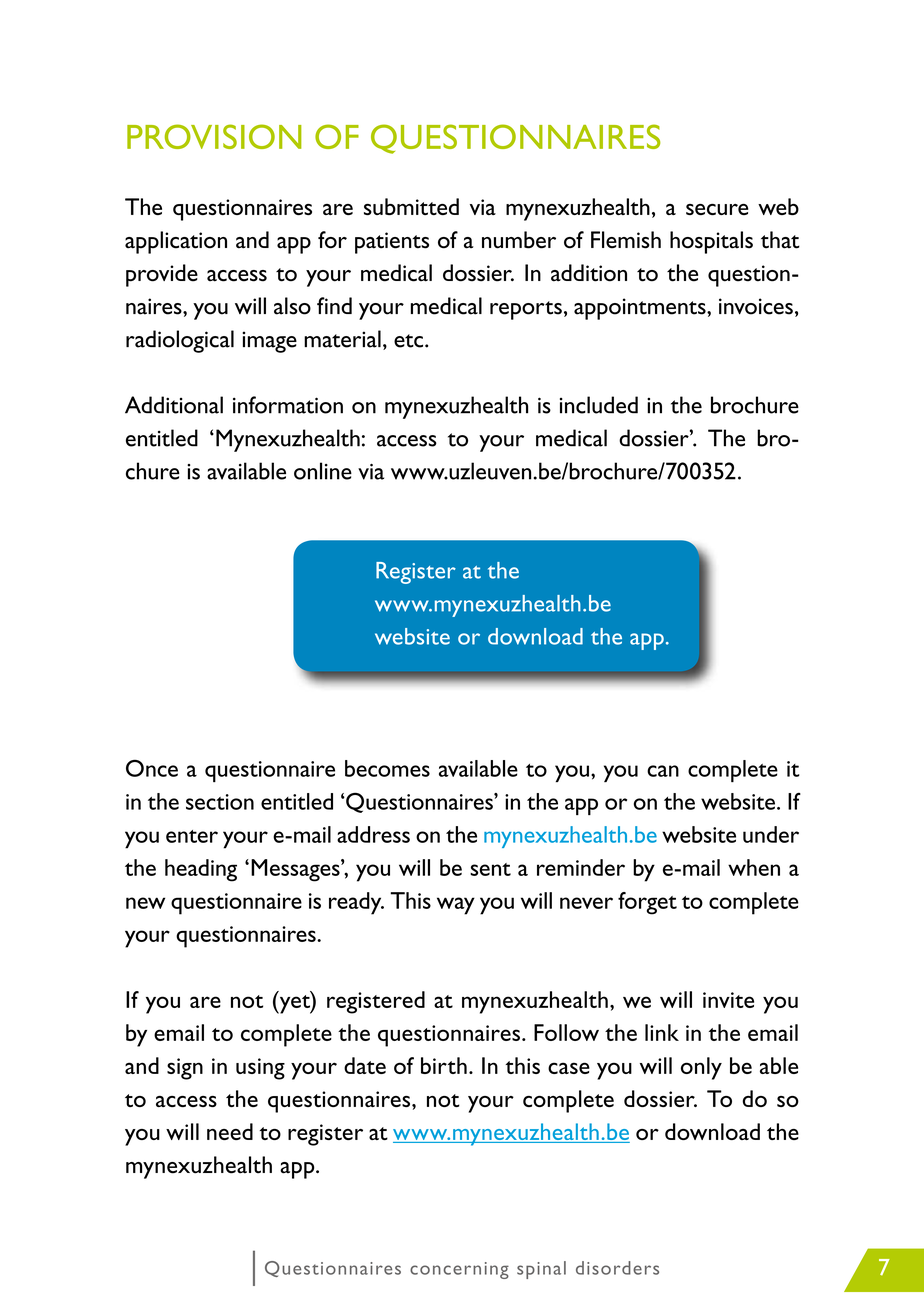  What do you see at coordinates (617, 1268) in the screenshot?
I see `disorders` at bounding box center [617, 1268].
